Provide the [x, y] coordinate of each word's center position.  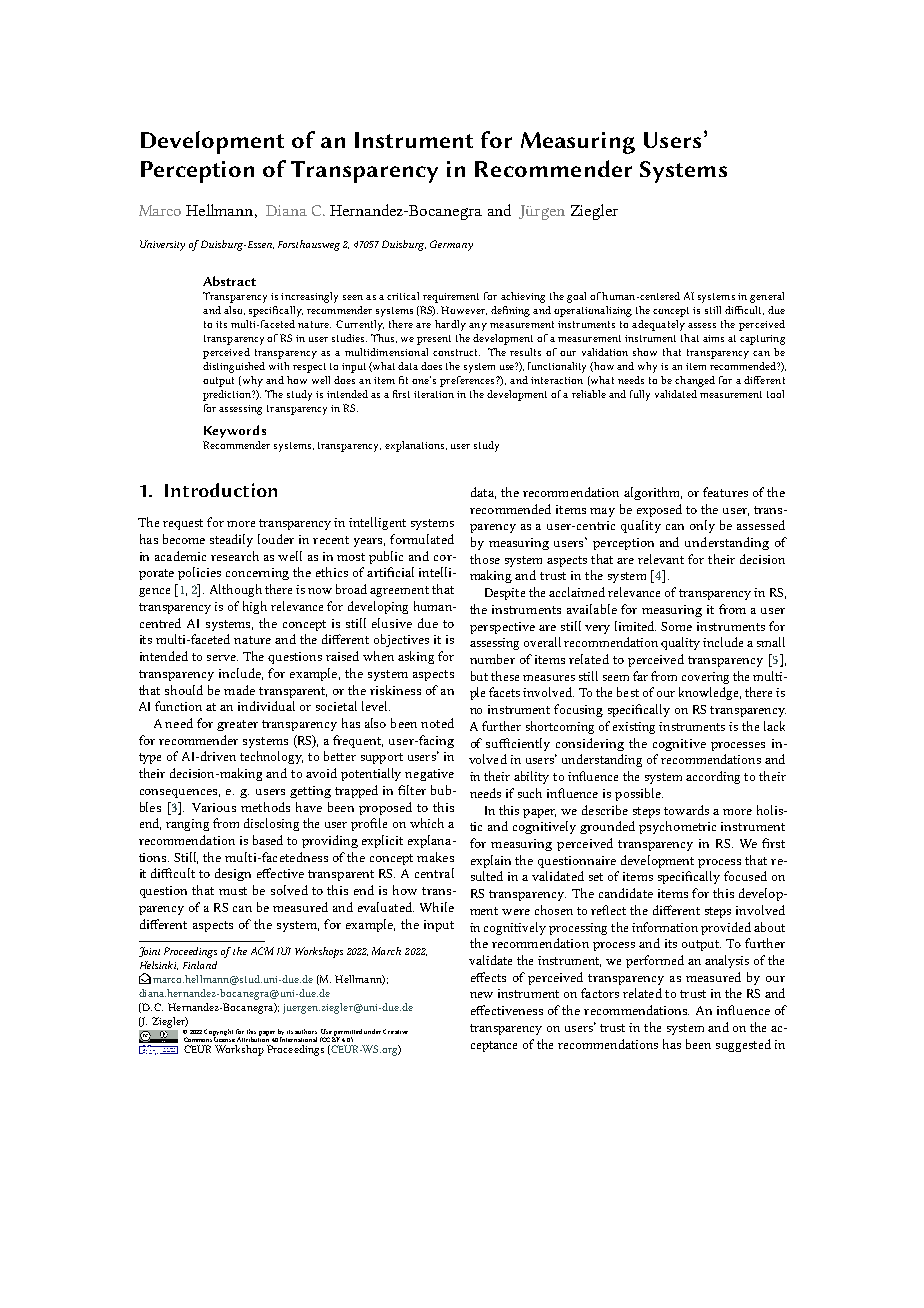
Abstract [229, 281]
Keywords [235, 431]
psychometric [677, 827]
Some [676, 626]
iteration [434, 394]
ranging [187, 825]
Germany [451, 245]
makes [435, 857]
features [725, 492]
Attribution [253, 1038]
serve [222, 658]
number [492, 659]
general [767, 297]
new [481, 995]
